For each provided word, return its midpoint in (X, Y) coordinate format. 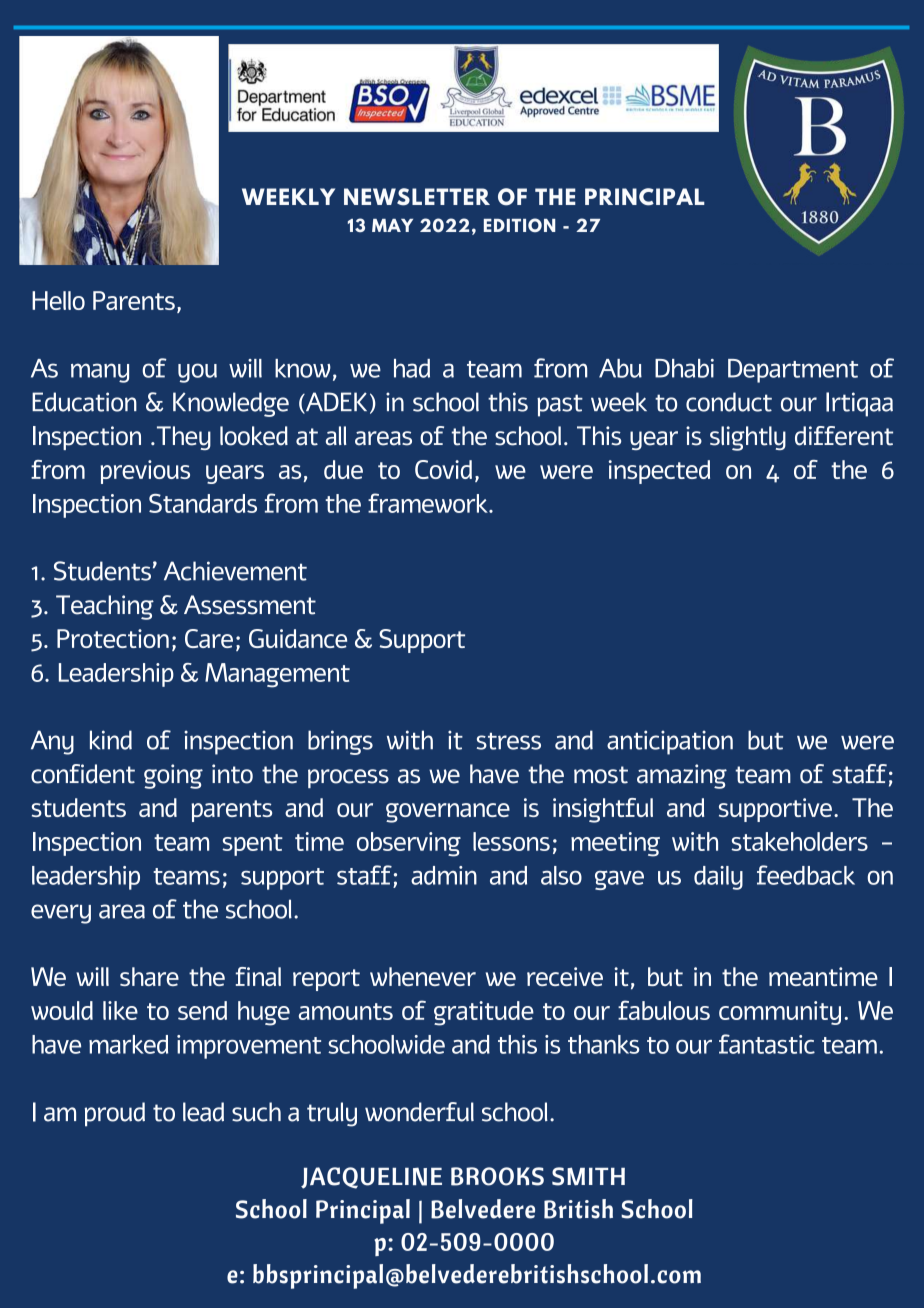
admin (444, 875)
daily (718, 878)
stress (509, 741)
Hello (58, 300)
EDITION (520, 225)
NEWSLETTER (417, 197)
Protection (113, 638)
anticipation (670, 742)
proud (115, 1114)
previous (145, 472)
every (61, 914)
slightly (748, 438)
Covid (443, 469)
